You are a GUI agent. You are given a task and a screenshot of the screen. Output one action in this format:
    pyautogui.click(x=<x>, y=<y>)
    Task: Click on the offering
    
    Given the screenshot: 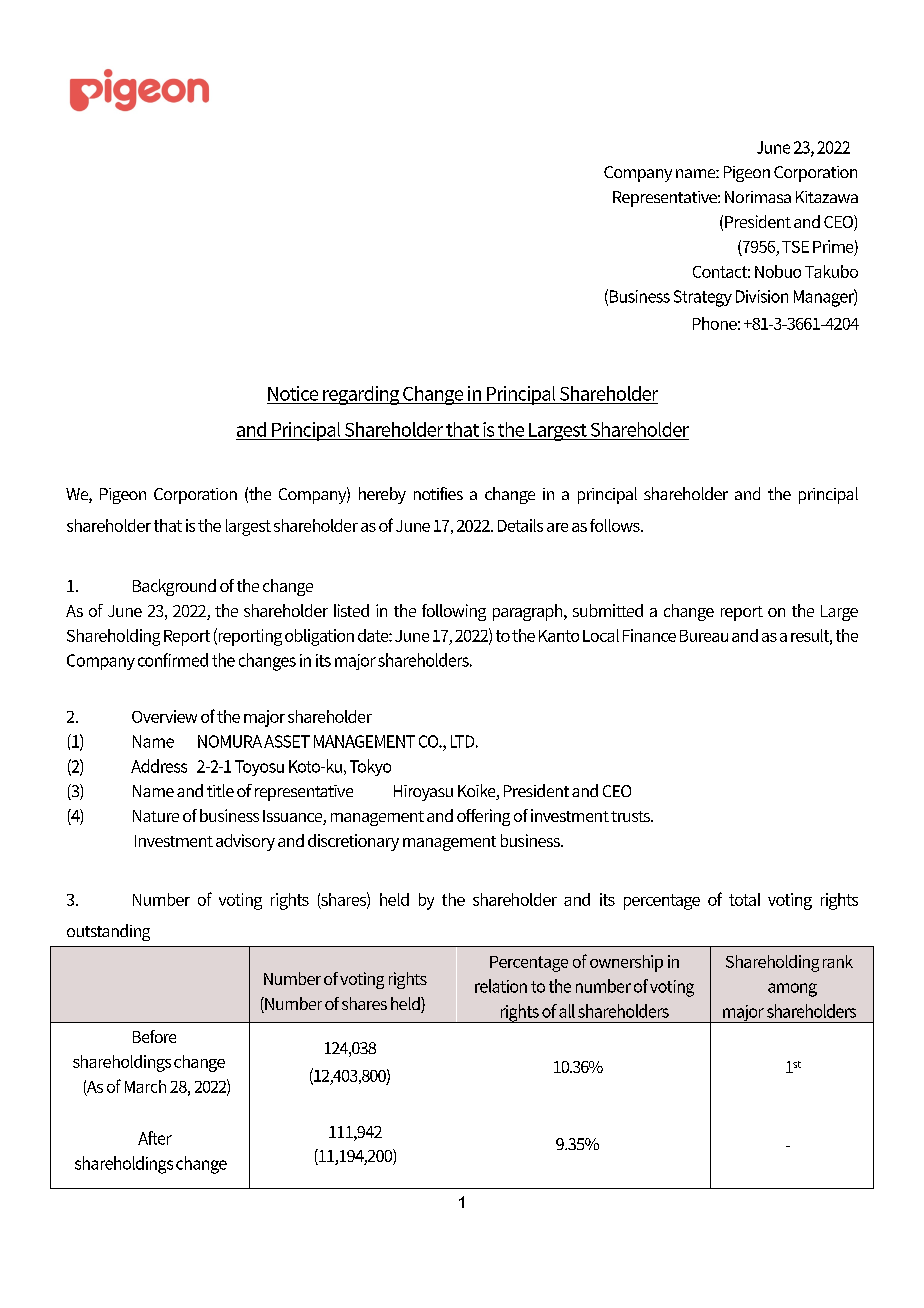 What is the action you would take?
    pyautogui.click(x=483, y=817)
